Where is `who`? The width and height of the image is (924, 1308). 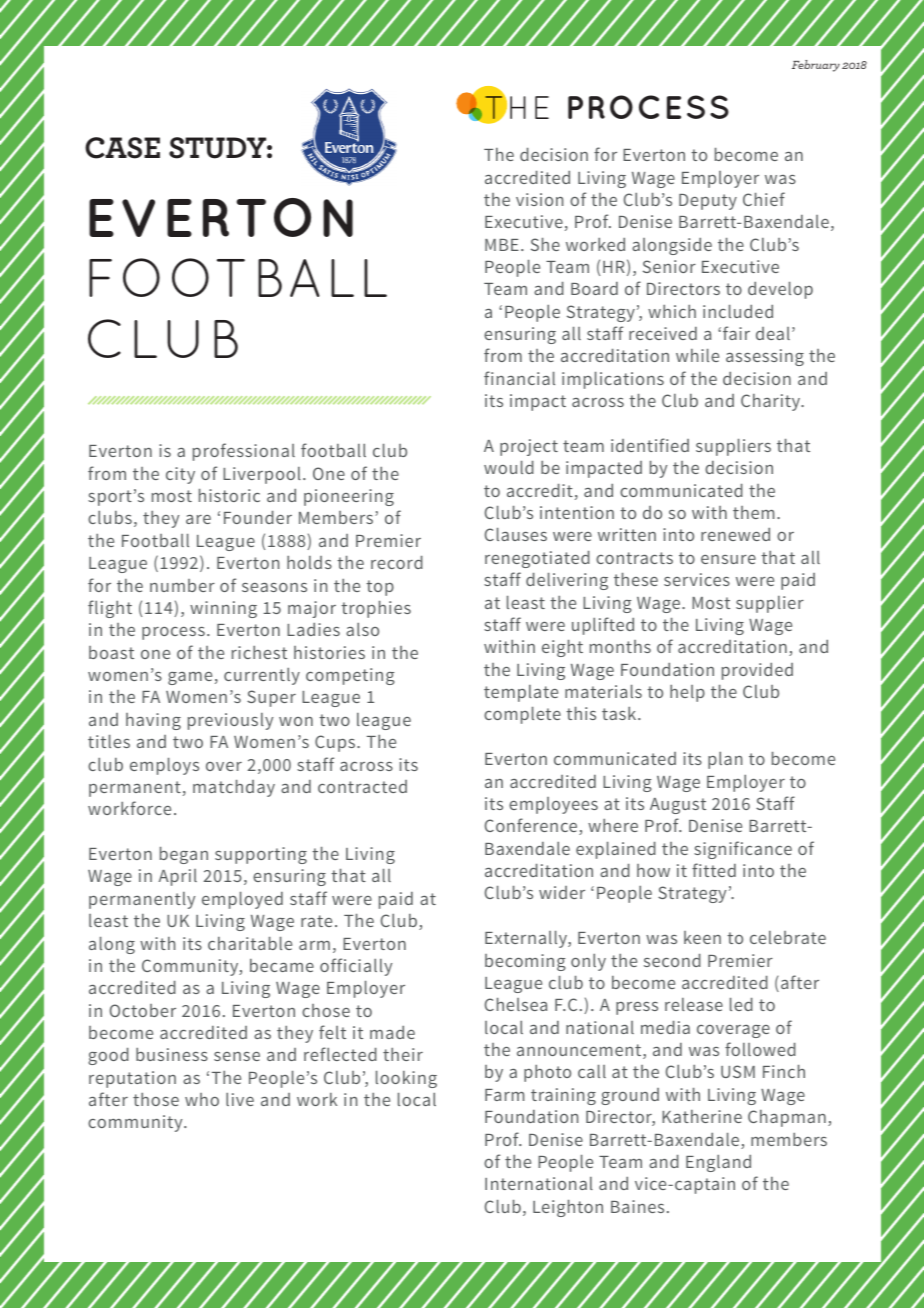
who is located at coordinates (202, 1099).
